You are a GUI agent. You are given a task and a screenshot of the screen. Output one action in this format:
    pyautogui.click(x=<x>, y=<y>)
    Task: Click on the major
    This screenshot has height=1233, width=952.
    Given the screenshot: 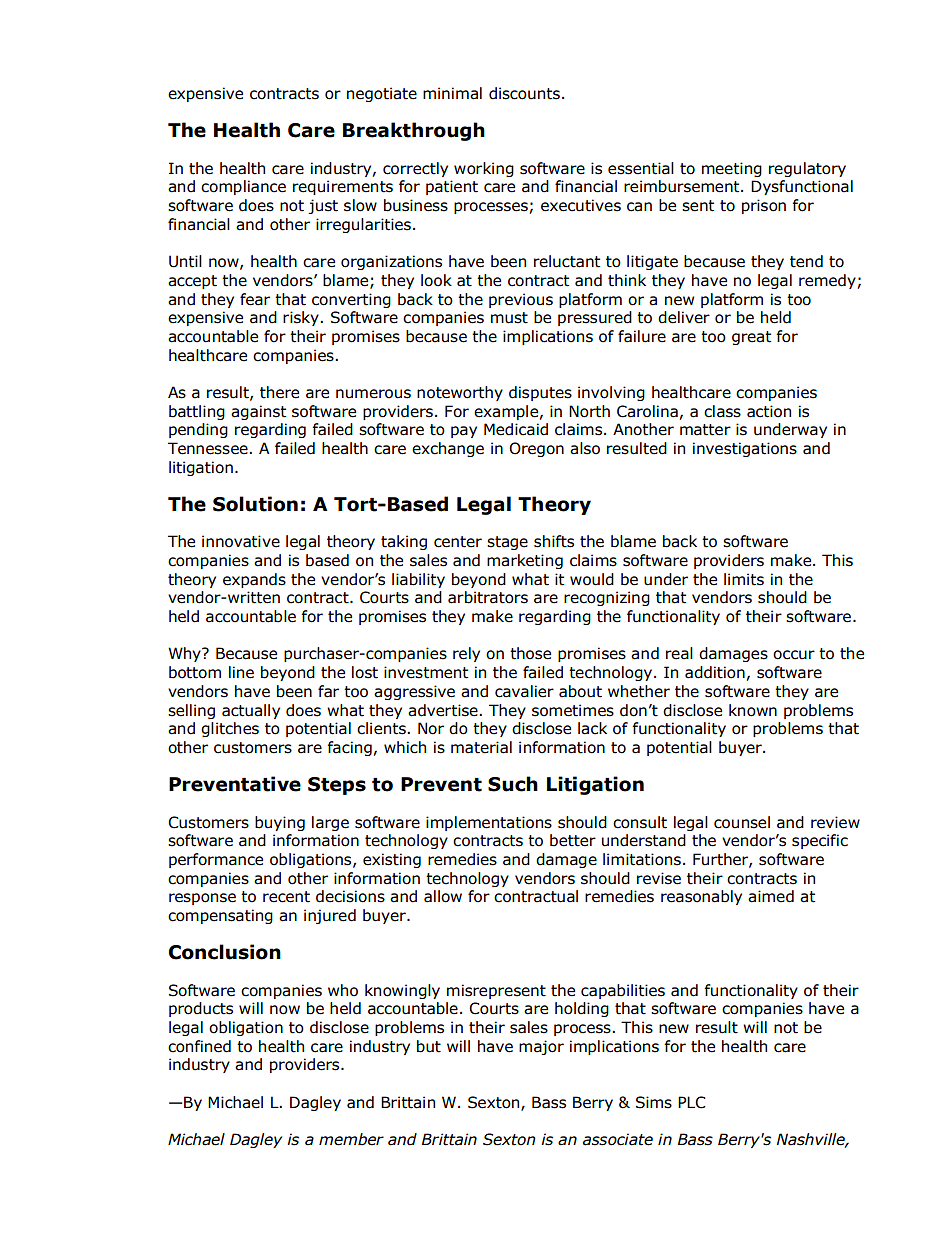 What is the action you would take?
    pyautogui.click(x=541, y=1047)
